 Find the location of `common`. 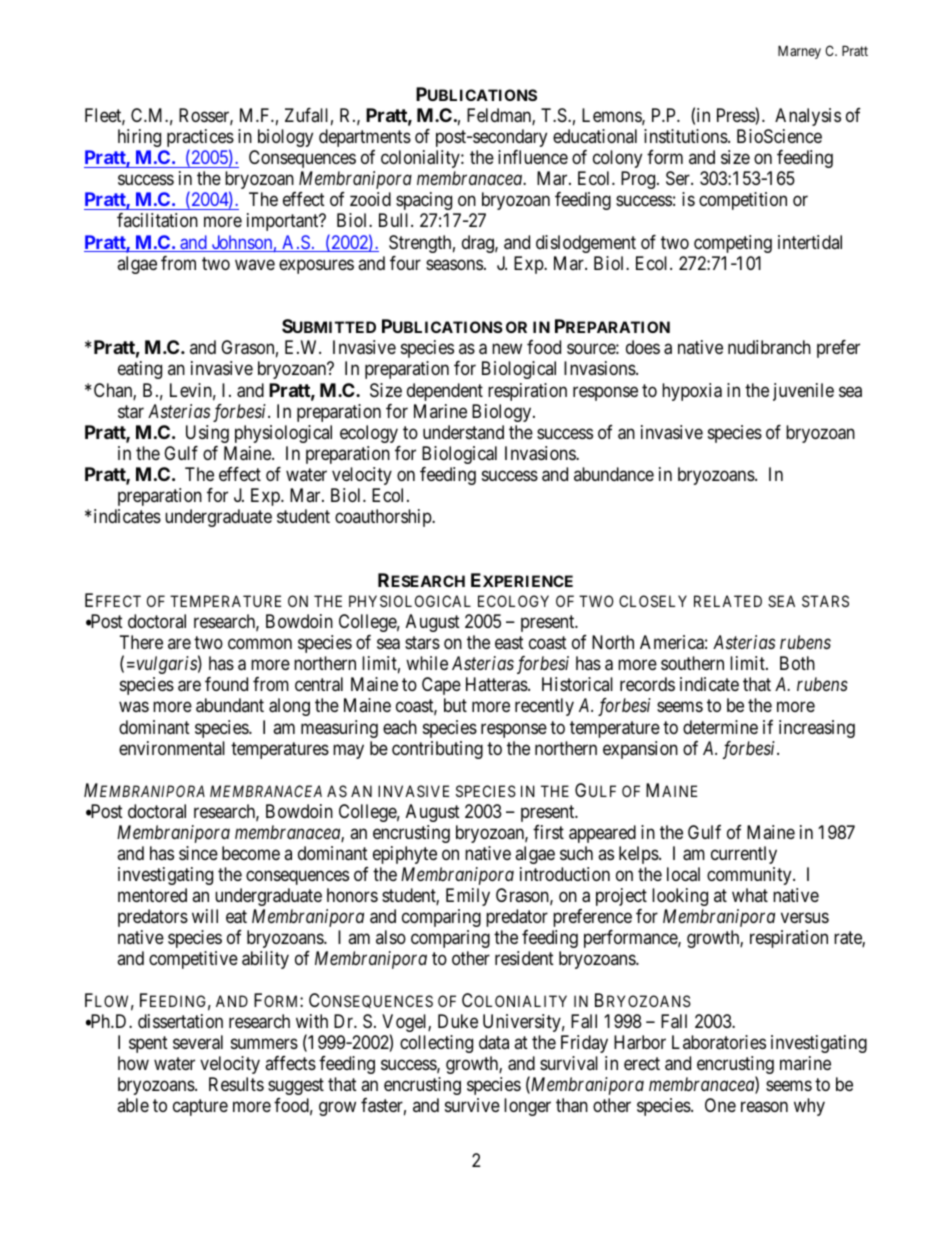

common is located at coordinates (260, 644).
